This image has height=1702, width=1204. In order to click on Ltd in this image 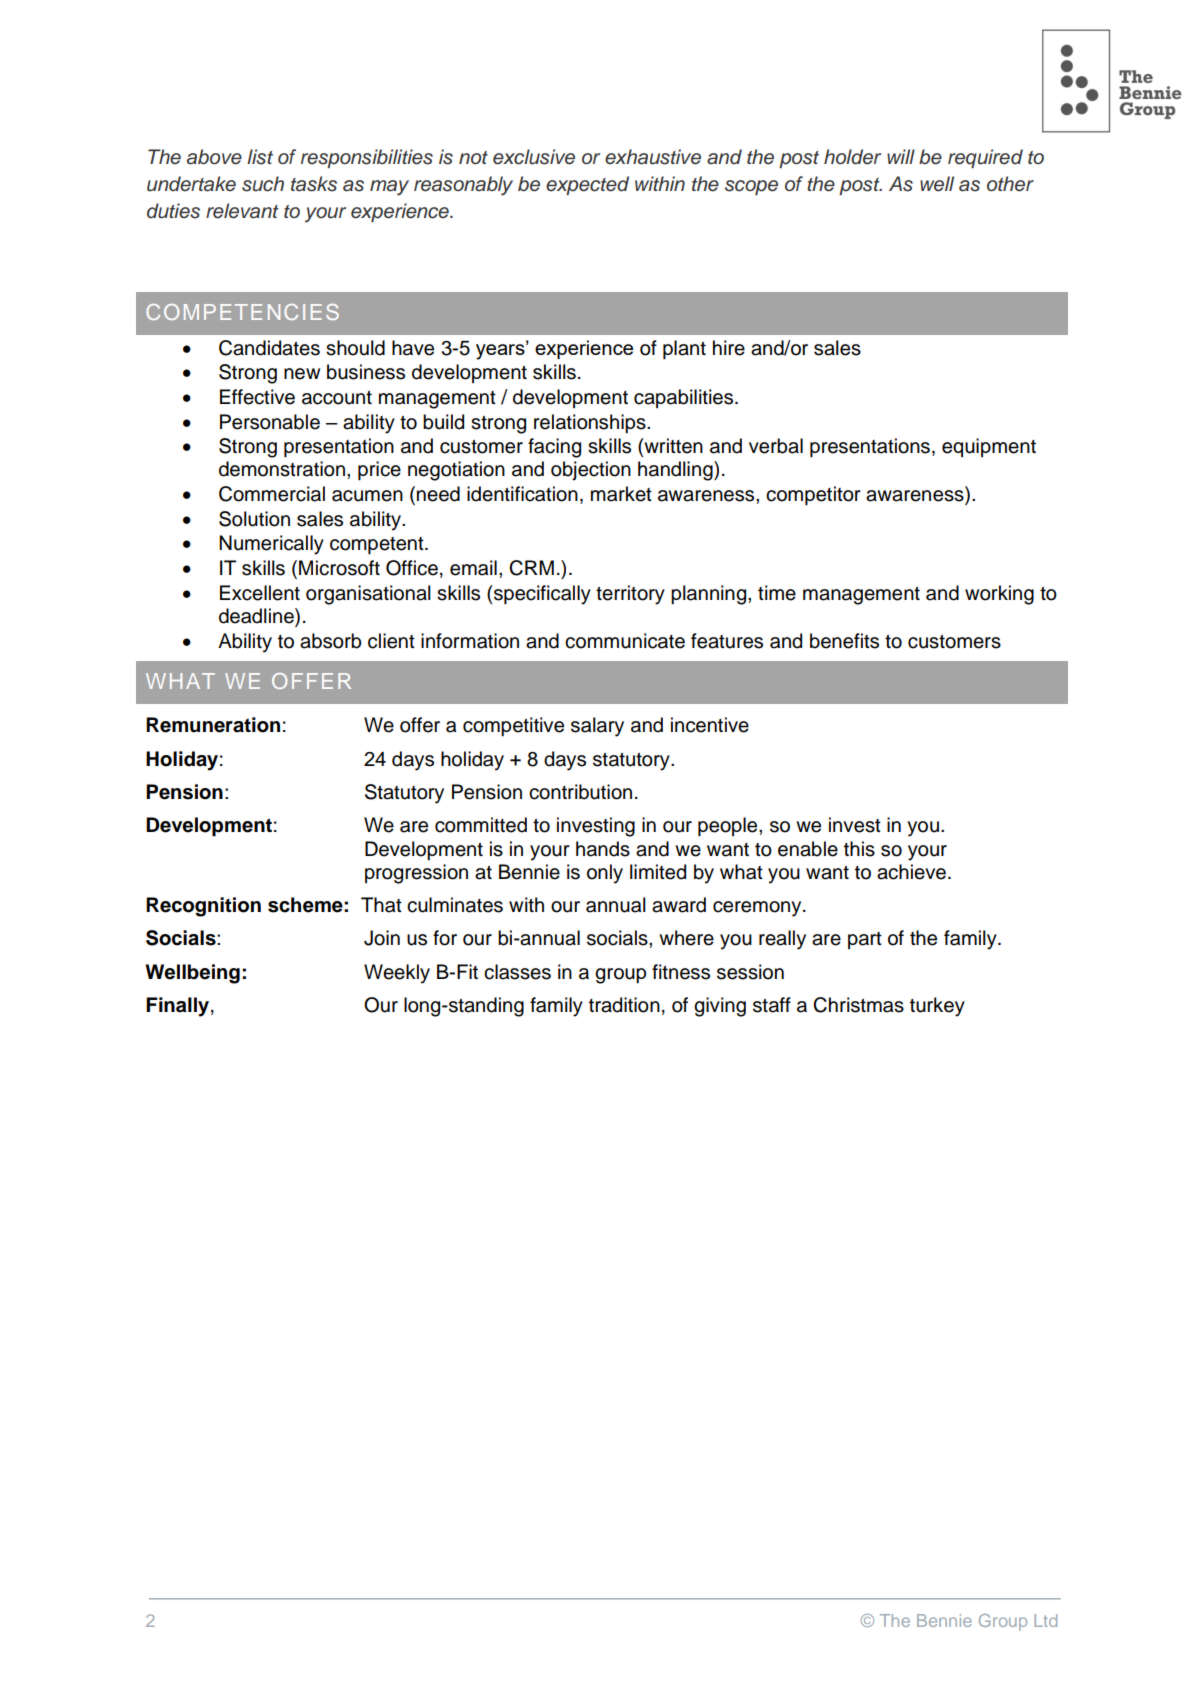, I will do `click(1045, 1620)`.
